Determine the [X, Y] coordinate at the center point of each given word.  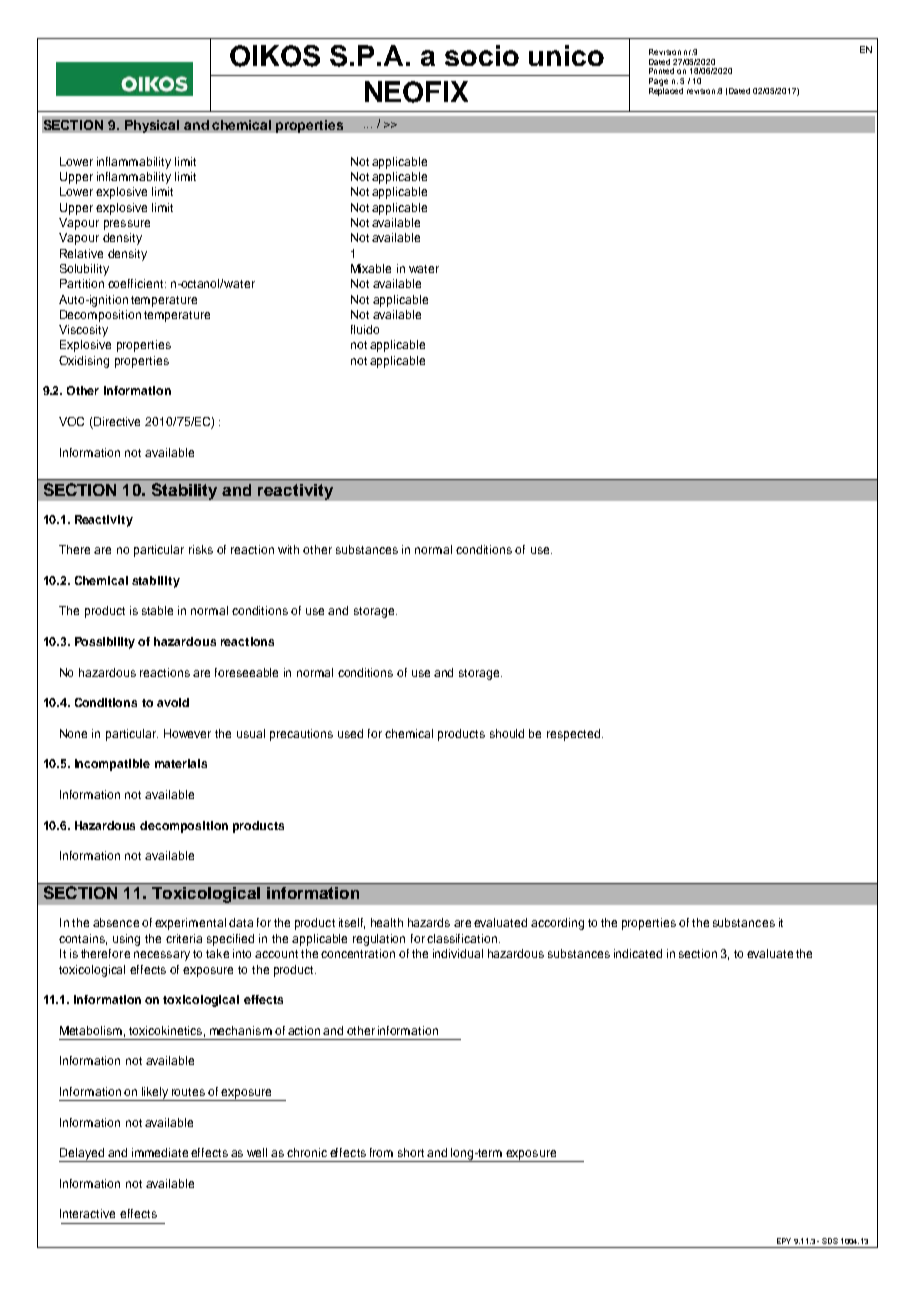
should [507, 733]
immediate [160, 1152]
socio [482, 55]
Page [658, 83]
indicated [638, 953]
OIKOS [275, 56]
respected [575, 735]
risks [201, 549]
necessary [162, 956]
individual [458, 953]
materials [181, 763]
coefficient [137, 283]
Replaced [666, 92]
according [557, 924]
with [288, 549]
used [350, 733]
